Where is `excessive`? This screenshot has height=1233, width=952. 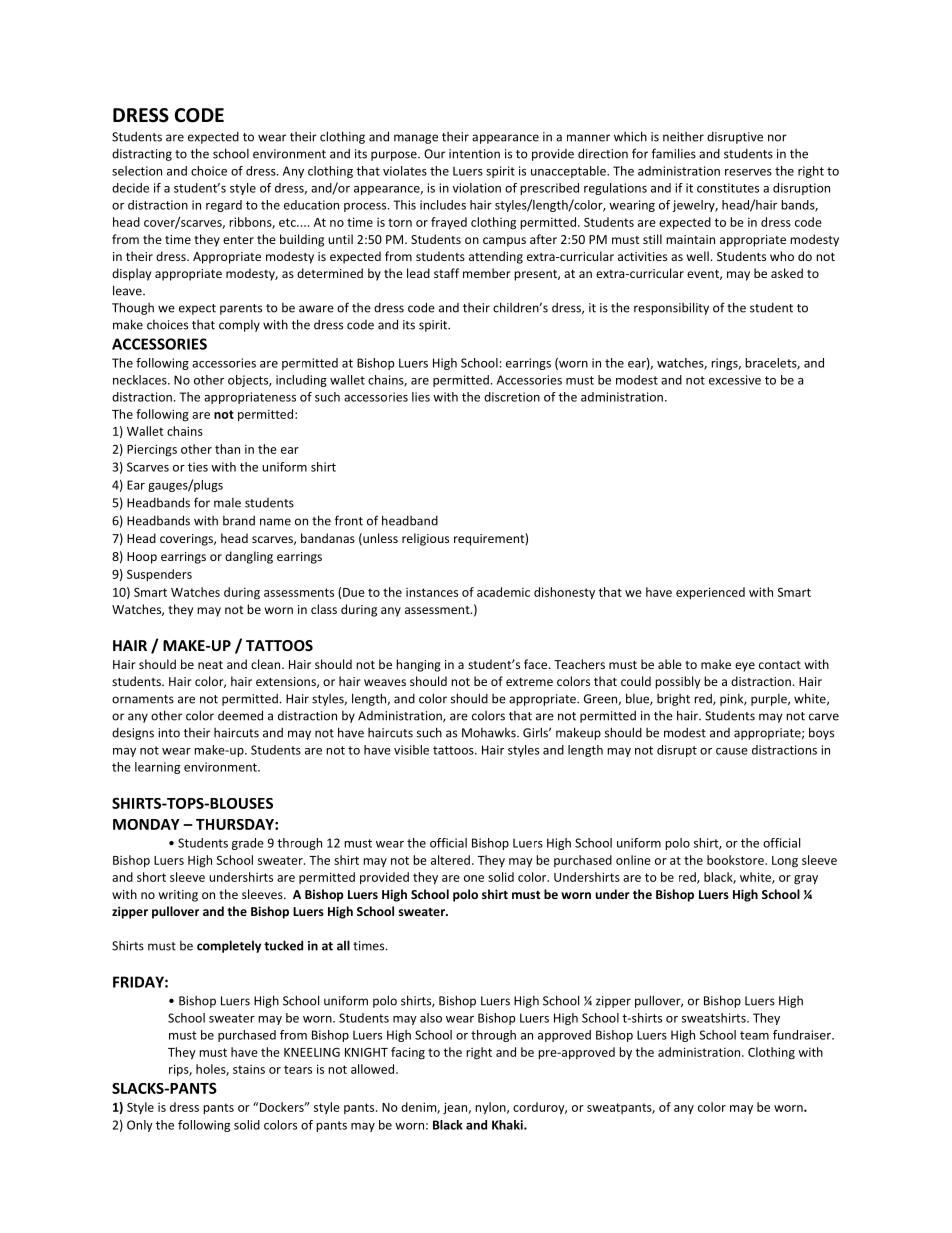 excessive is located at coordinates (735, 380).
